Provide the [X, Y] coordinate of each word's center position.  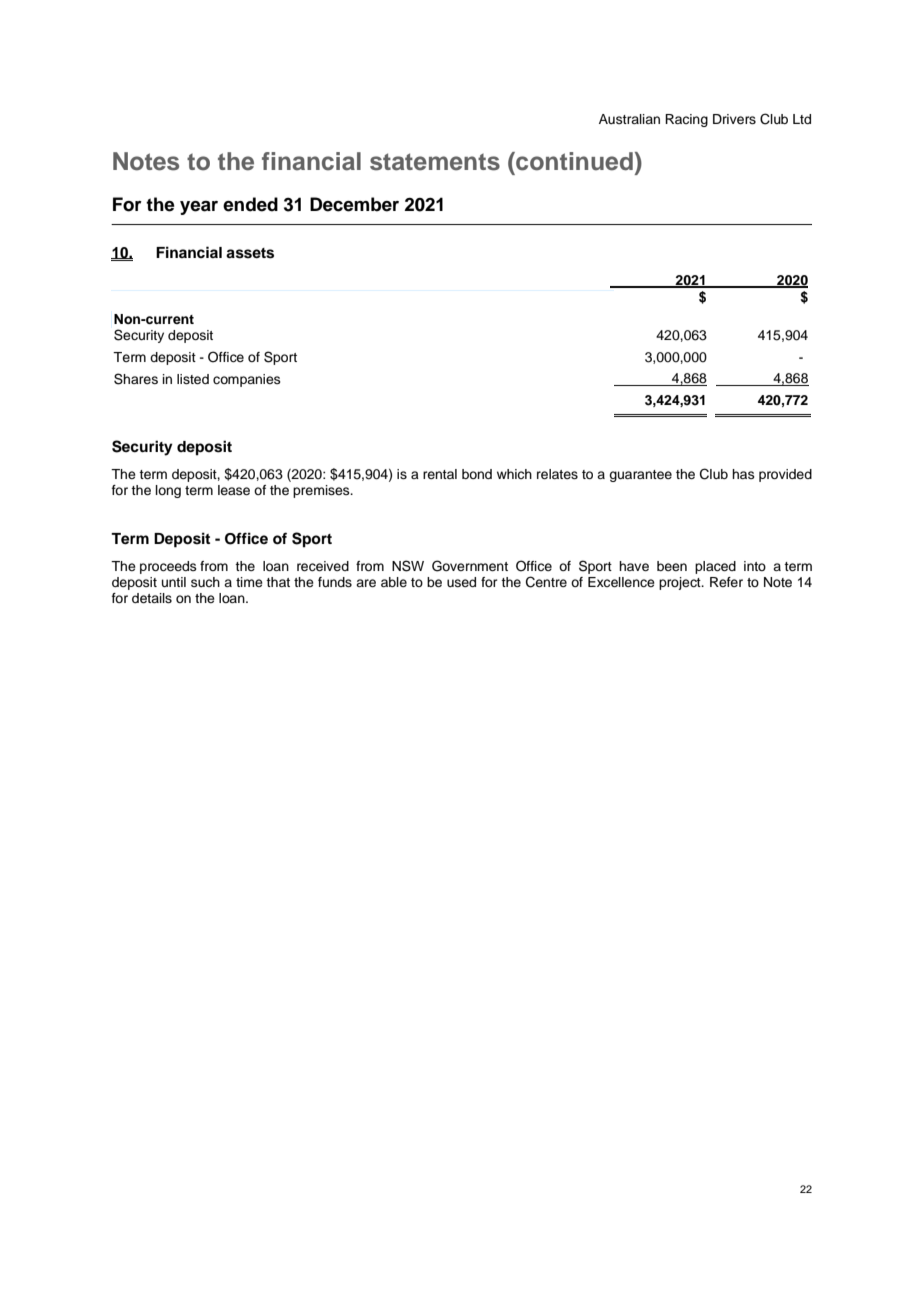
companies [247, 380]
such [205, 582]
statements [435, 162]
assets [250, 253]
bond [477, 474]
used [461, 582]
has [743, 474]
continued [573, 161]
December [354, 204]
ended [250, 204]
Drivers [734, 119]
